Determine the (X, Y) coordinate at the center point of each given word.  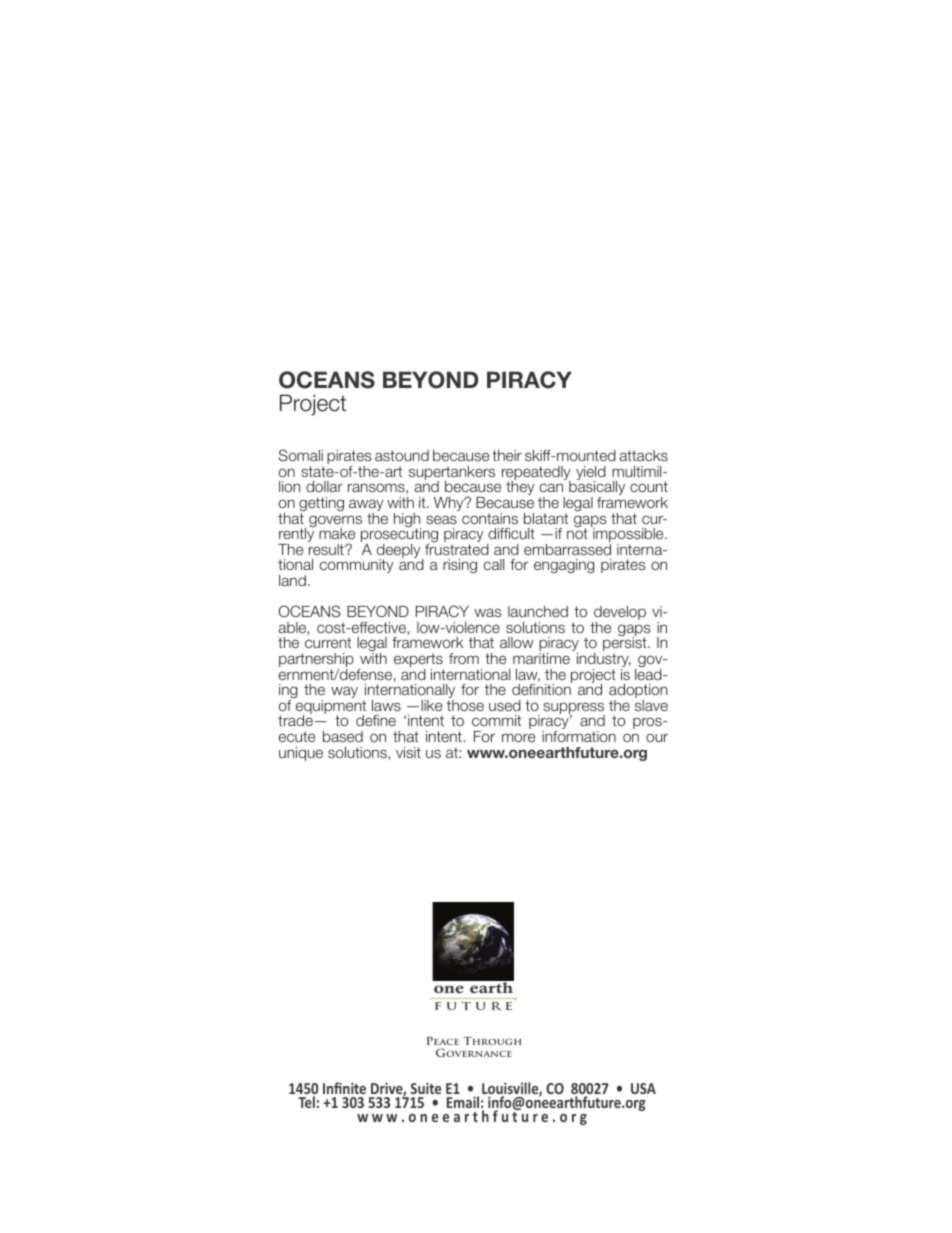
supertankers (452, 474)
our (657, 737)
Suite (424, 1090)
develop (619, 614)
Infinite (344, 1090)
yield (591, 474)
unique (301, 754)
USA (643, 1088)
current (328, 642)
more (518, 737)
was (488, 612)
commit (496, 720)
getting (321, 505)
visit (408, 752)
